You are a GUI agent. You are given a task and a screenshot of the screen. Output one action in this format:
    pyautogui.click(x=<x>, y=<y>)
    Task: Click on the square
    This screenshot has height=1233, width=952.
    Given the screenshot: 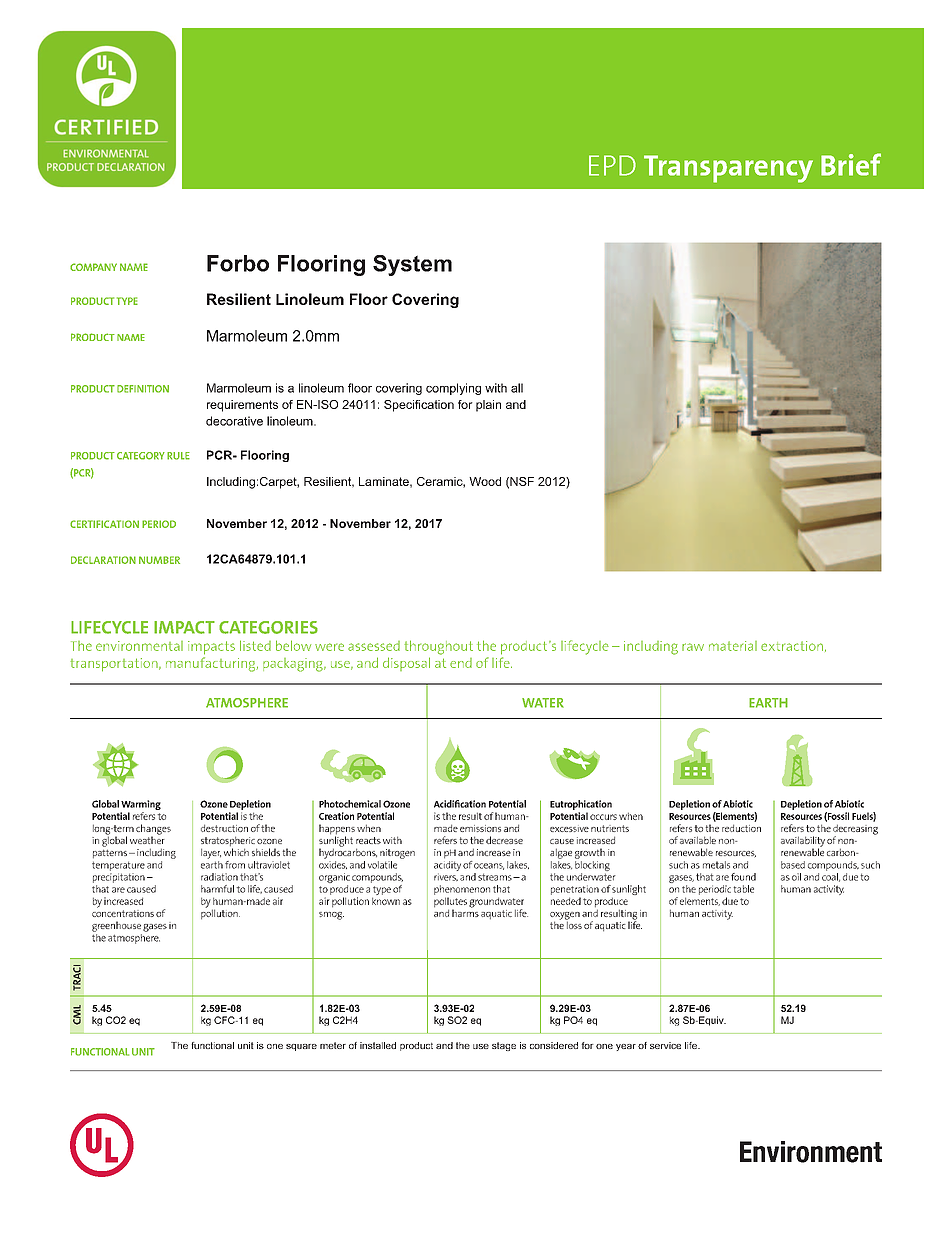 What is the action you would take?
    pyautogui.click(x=301, y=1047)
